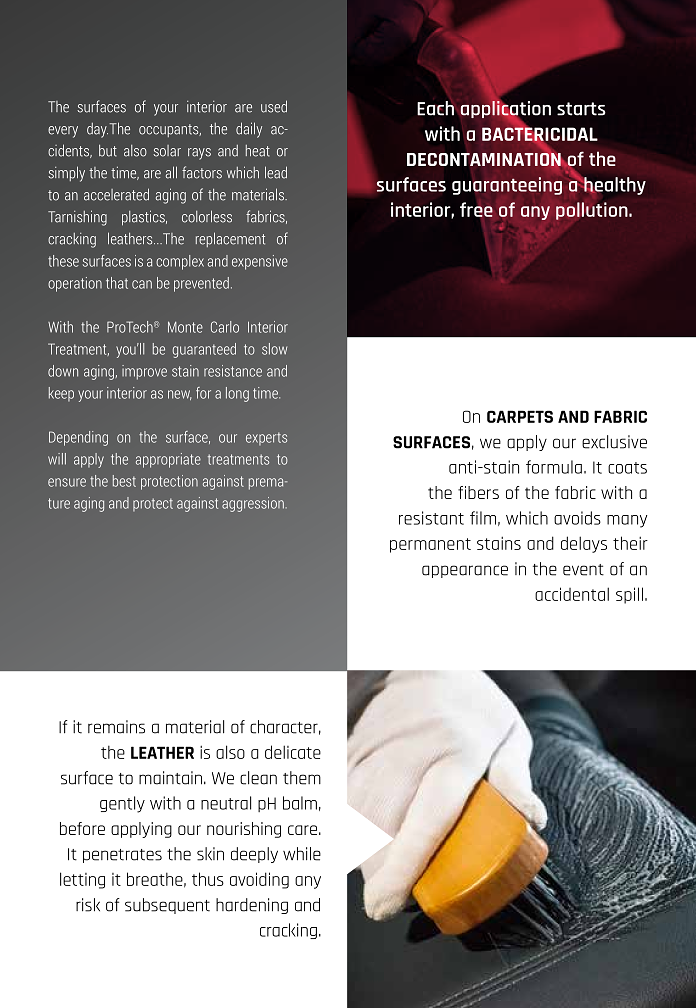 This document has height=1008, width=696. What do you see at coordinates (274, 106) in the document?
I see `used` at bounding box center [274, 106].
